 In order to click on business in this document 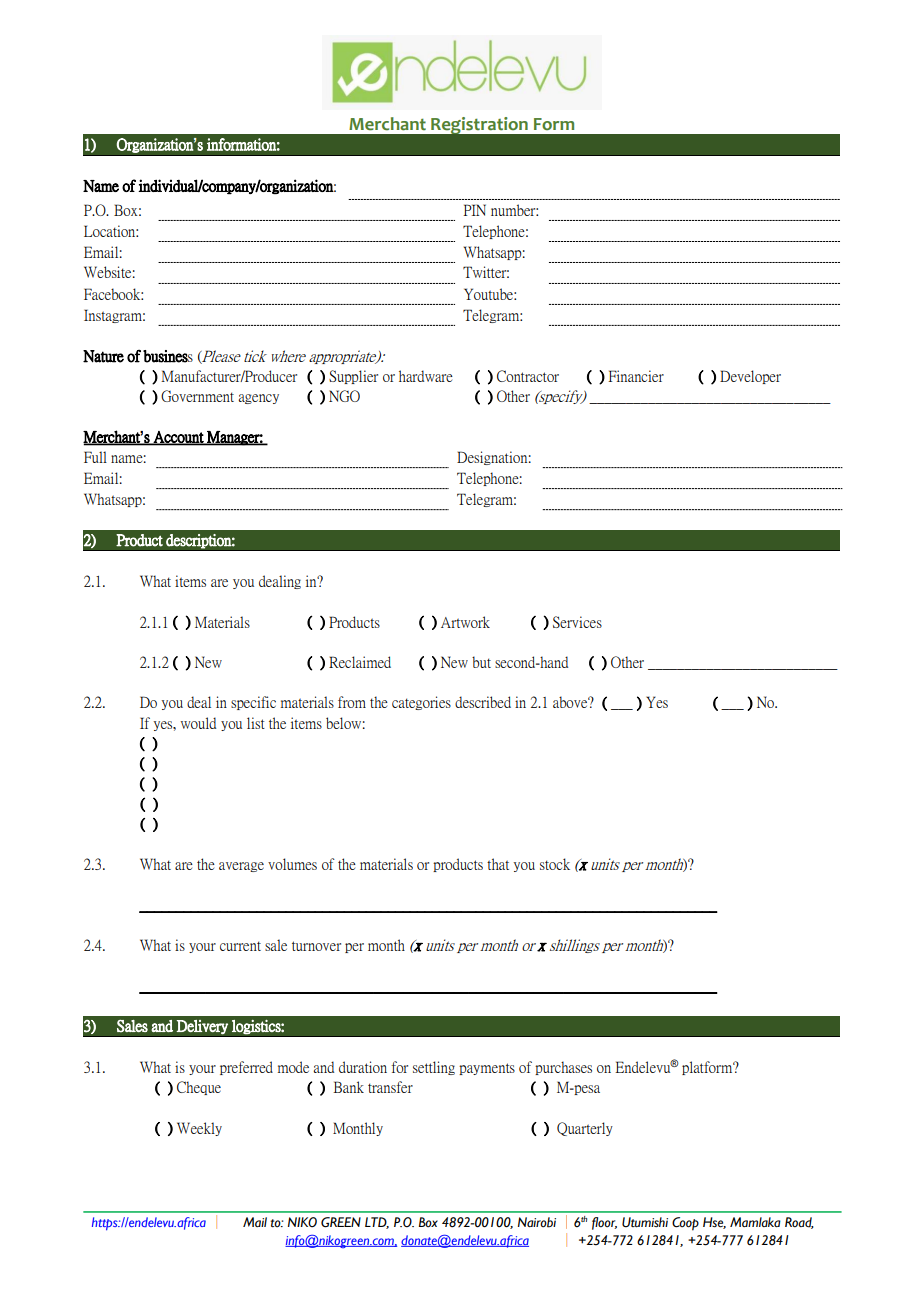, I will do `click(168, 356)`.
